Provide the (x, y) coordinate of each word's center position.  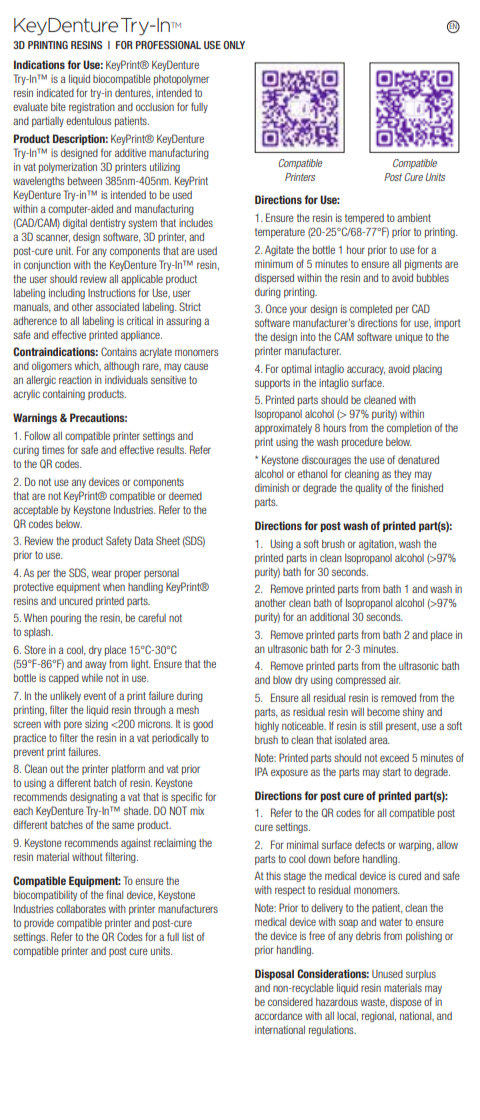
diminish (272, 488)
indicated (55, 93)
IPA (261, 771)
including (67, 294)
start (392, 772)
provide (39, 924)
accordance (278, 1016)
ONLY (234, 45)
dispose (406, 1003)
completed (371, 310)
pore (73, 725)
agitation (377, 545)
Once (276, 308)
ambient (414, 218)
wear (102, 573)
